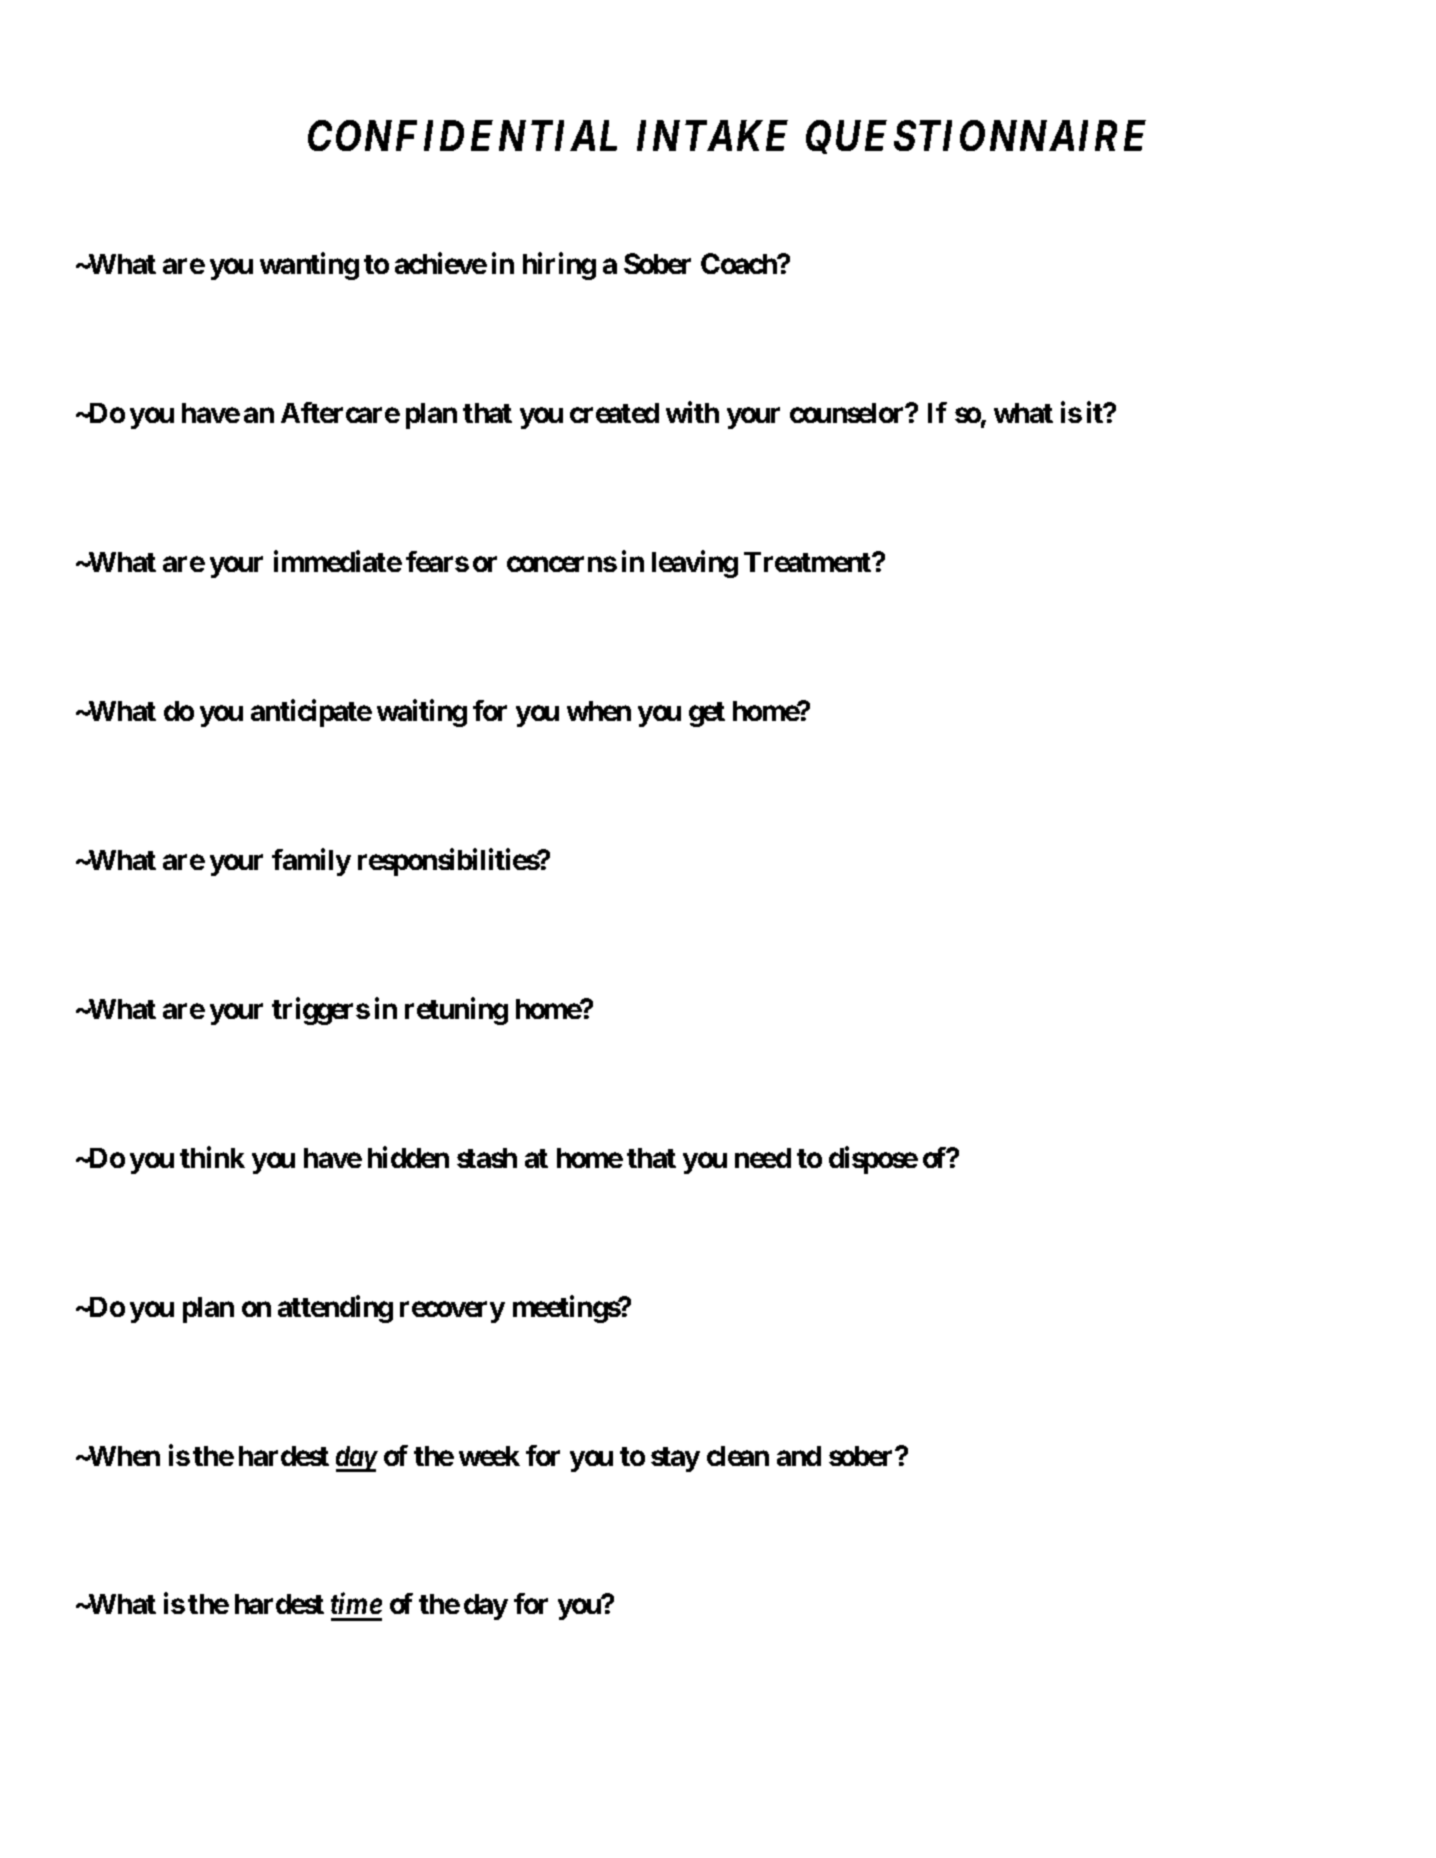 This screenshot has width=1436, height=1858. Describe the element at coordinates (559, 266) in the screenshot. I see `hiring` at that location.
